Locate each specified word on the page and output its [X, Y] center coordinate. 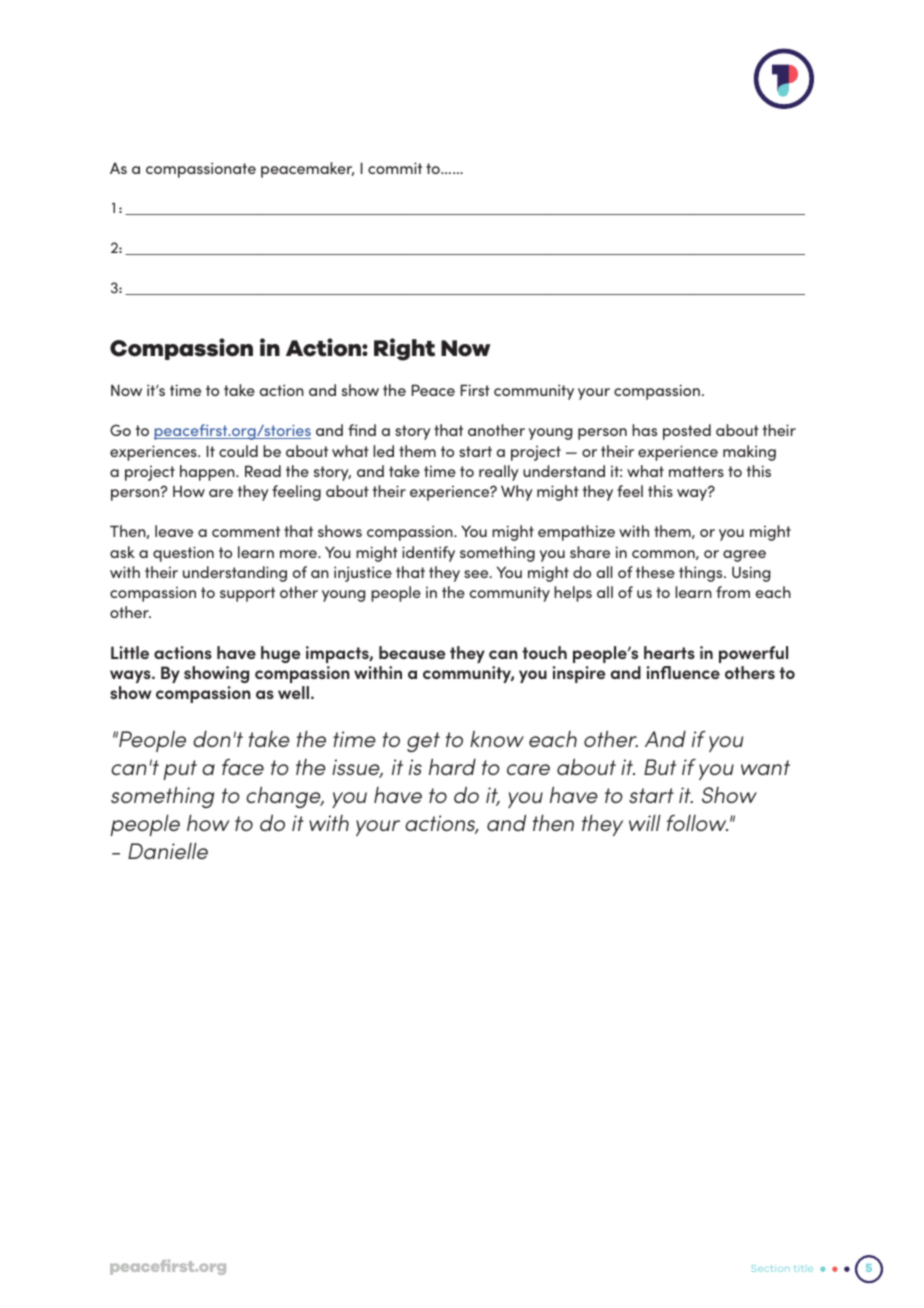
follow [697, 823]
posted [687, 432]
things [702, 574]
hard [452, 767]
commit [395, 168]
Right [404, 349]
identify [428, 554]
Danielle [168, 851]
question [183, 554]
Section [770, 1268]
